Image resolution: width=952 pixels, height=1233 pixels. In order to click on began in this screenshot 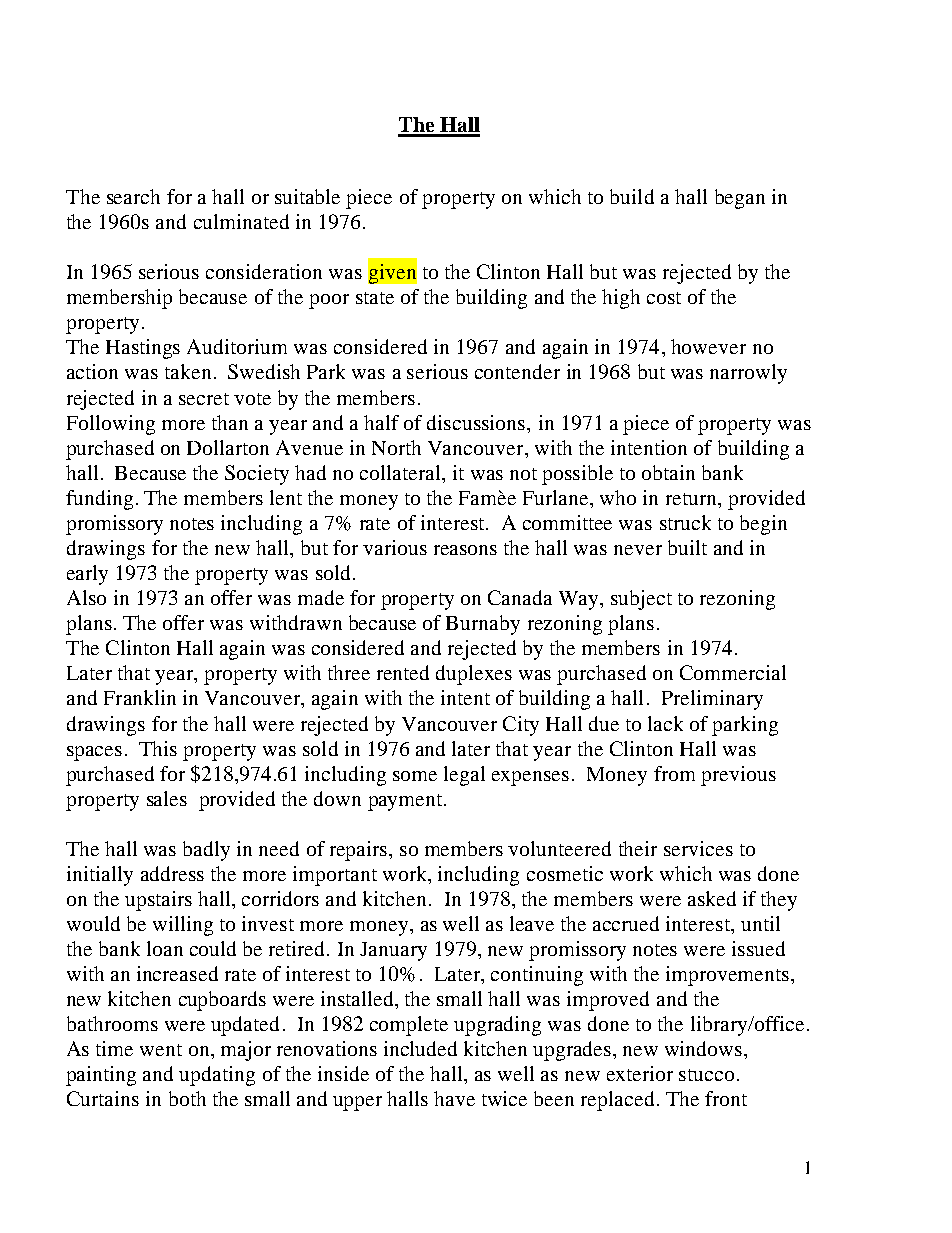, I will do `click(740, 199)`.
